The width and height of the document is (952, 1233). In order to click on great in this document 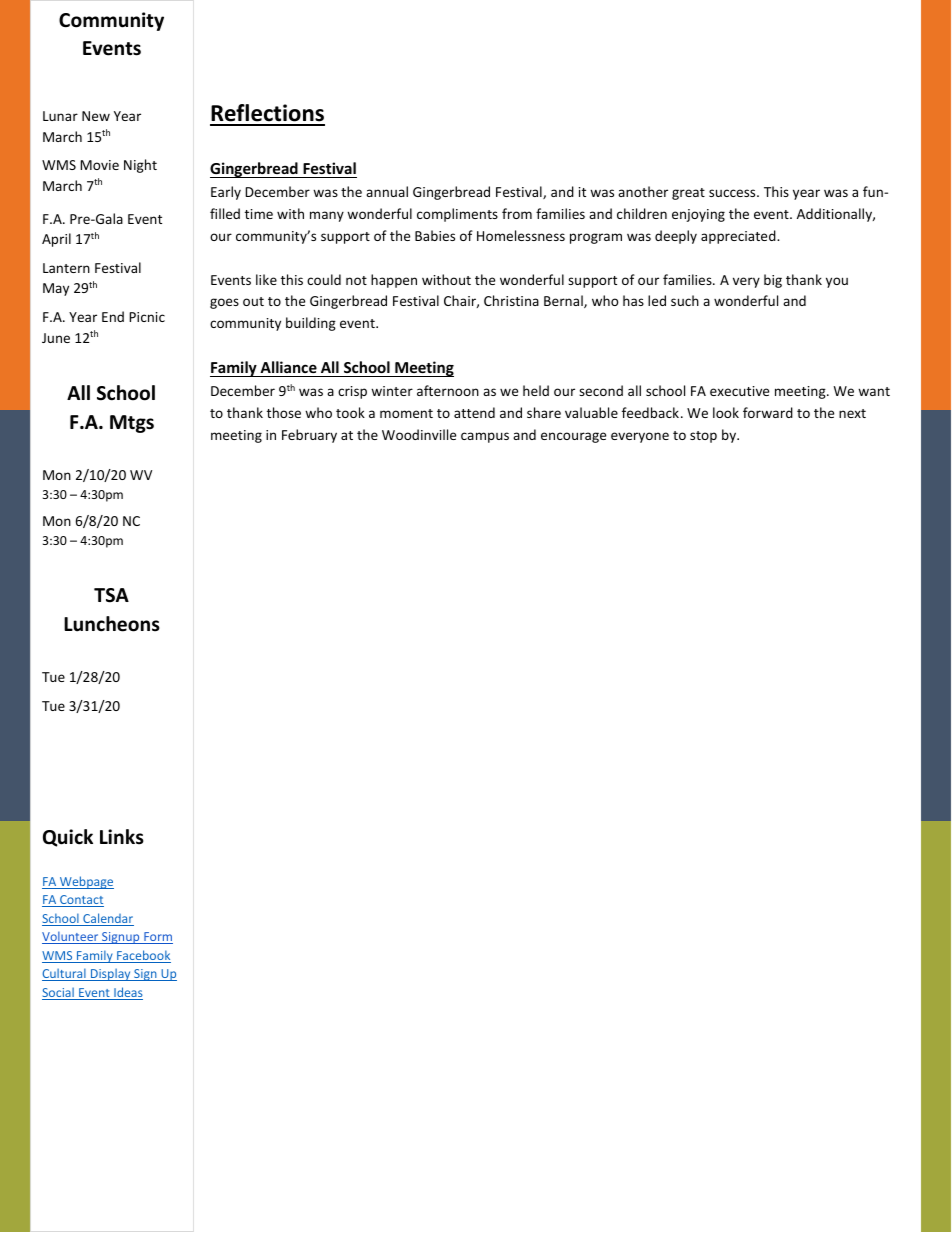, I will do `click(688, 194)`.
